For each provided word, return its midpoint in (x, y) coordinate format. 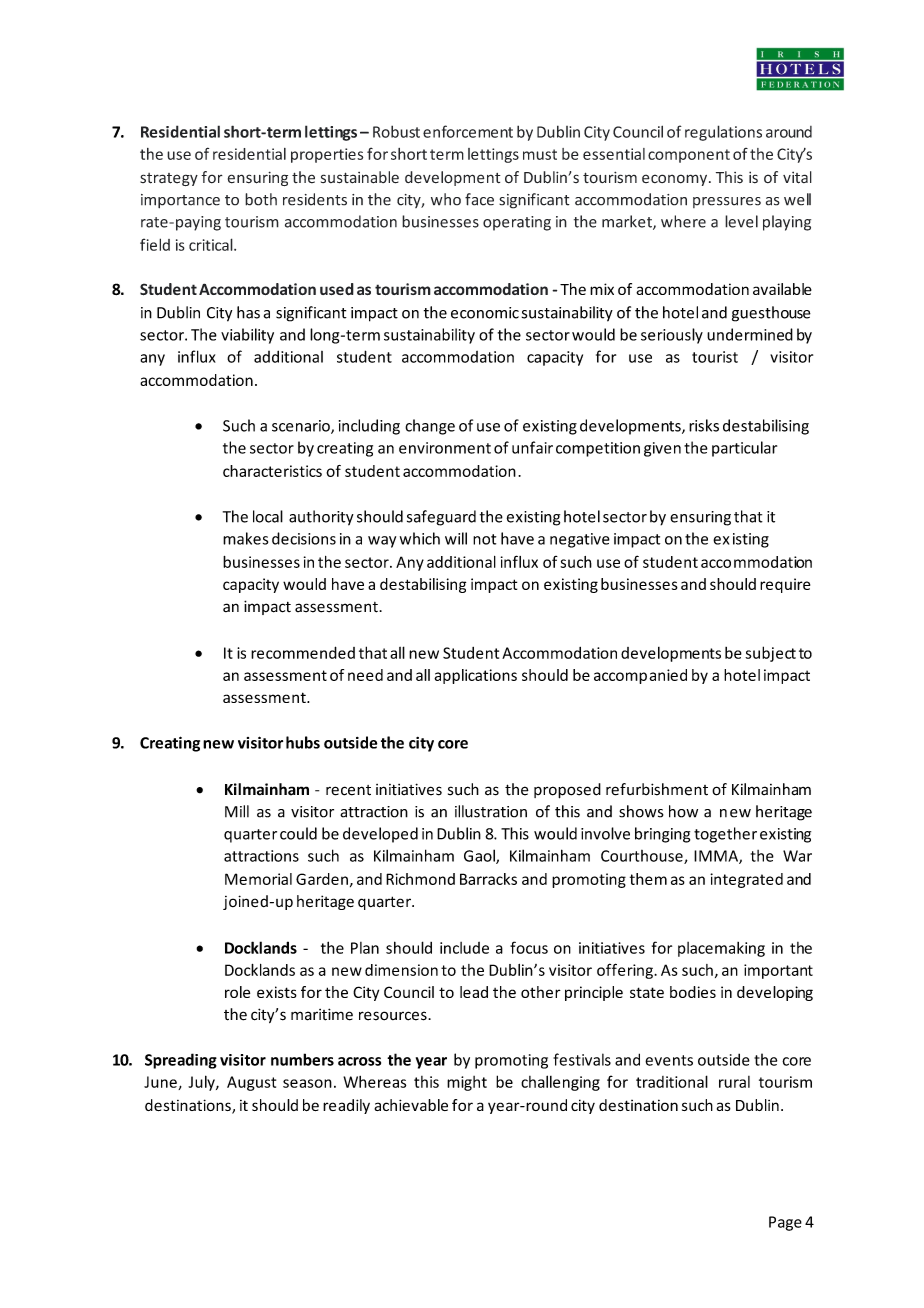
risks (704, 425)
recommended (303, 652)
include (464, 948)
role (237, 992)
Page (785, 1223)
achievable (411, 1105)
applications (475, 676)
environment (445, 448)
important (778, 971)
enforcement (468, 131)
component (689, 156)
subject (770, 654)
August (251, 1083)
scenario (302, 427)
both (261, 199)
